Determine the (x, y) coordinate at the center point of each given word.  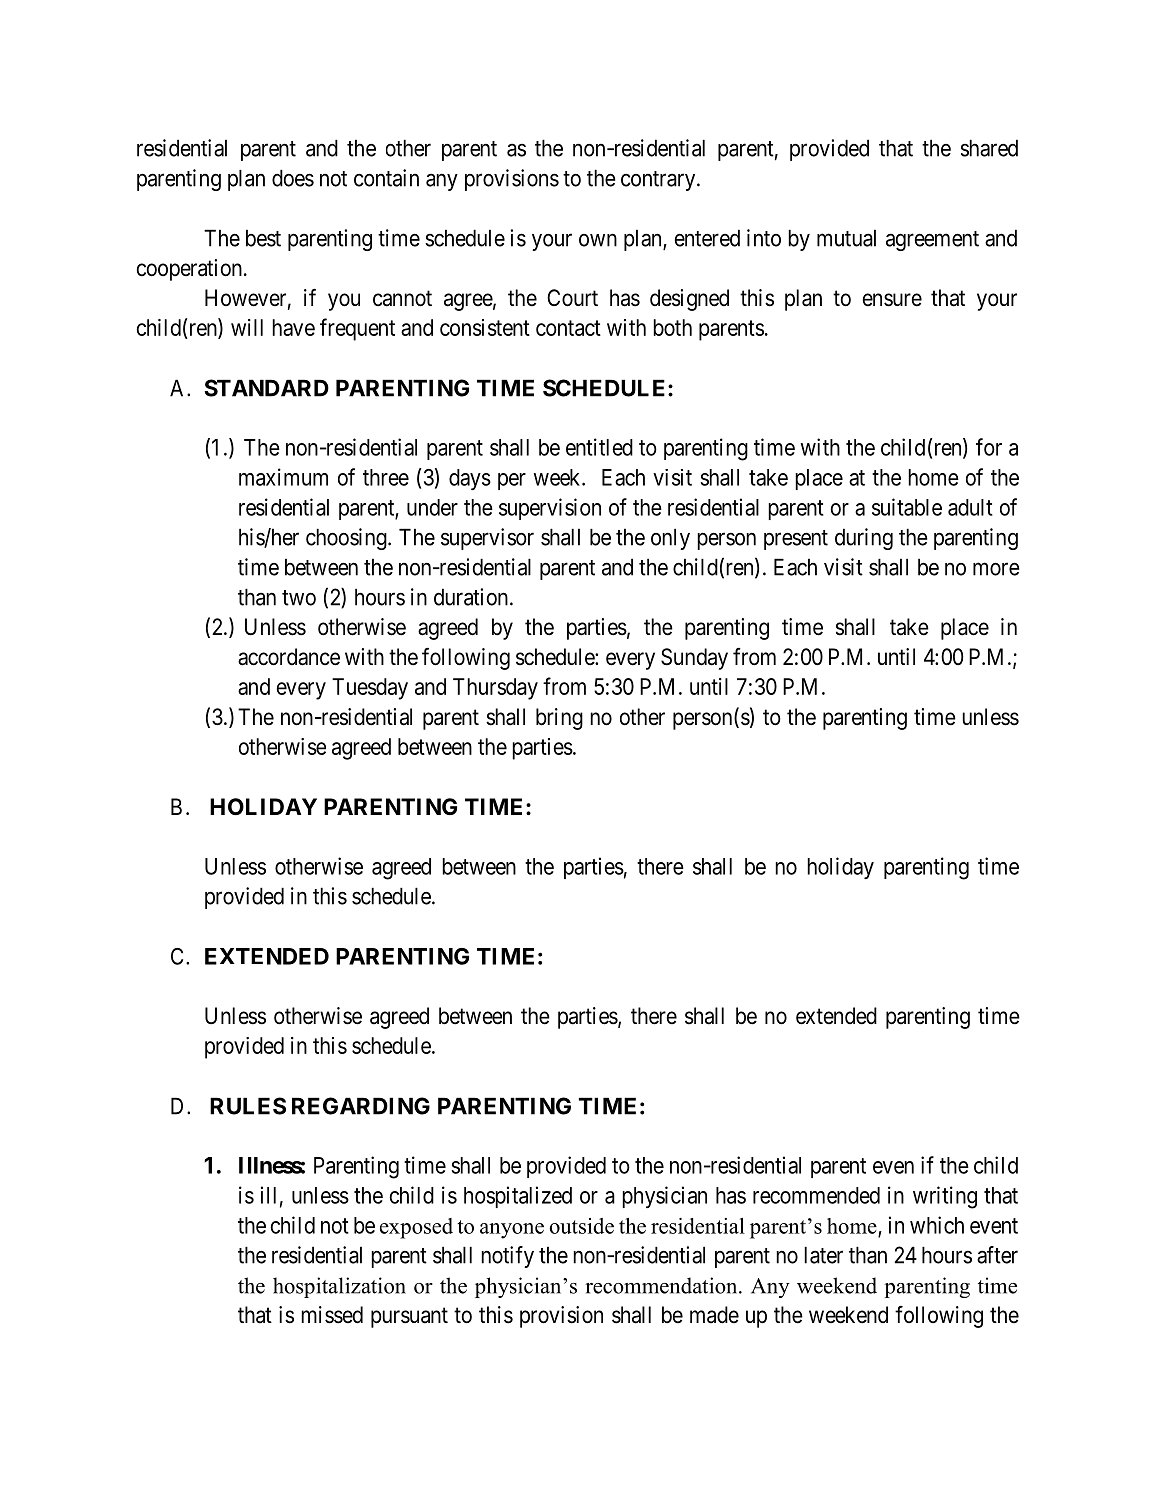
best (263, 238)
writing (945, 1197)
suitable (907, 507)
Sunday (694, 659)
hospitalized (518, 1197)
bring (559, 719)
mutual (846, 238)
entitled (599, 447)
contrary (659, 181)
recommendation (662, 1285)
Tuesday (370, 689)
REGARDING (361, 1106)
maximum (283, 477)
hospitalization (339, 1287)
